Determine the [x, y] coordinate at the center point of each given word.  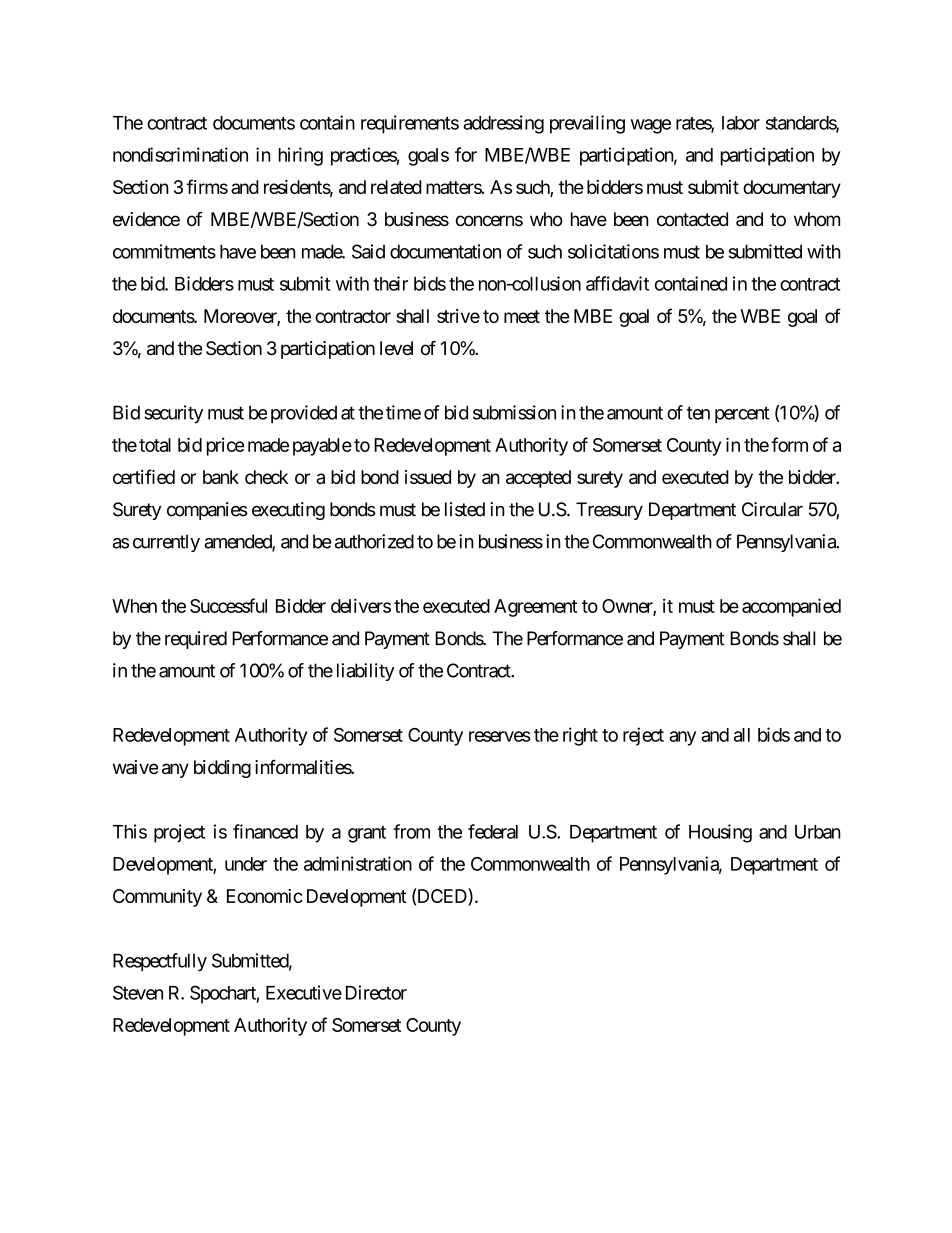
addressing [503, 124]
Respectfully [160, 962]
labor [741, 123]
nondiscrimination [180, 154]
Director [376, 992]
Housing [720, 833]
